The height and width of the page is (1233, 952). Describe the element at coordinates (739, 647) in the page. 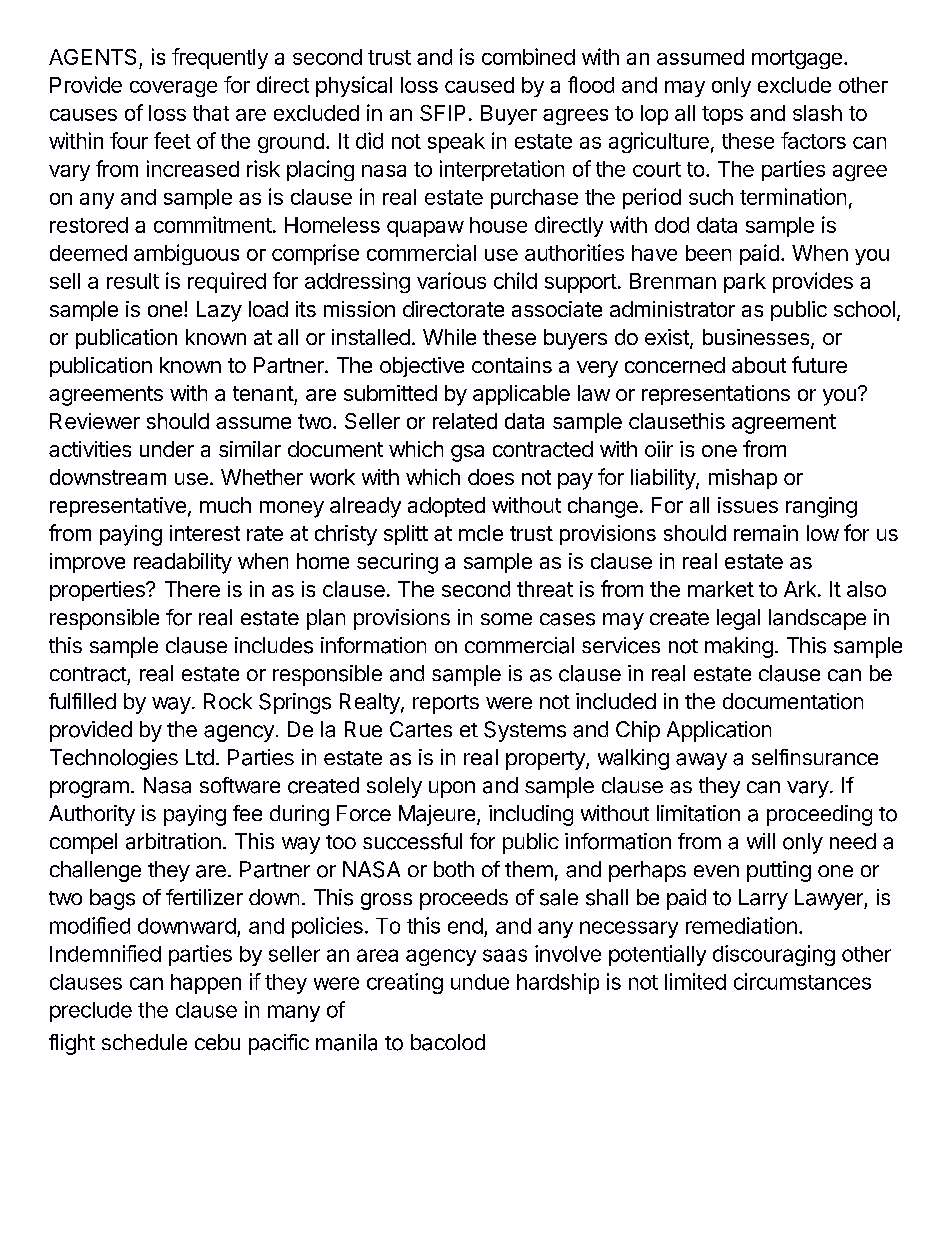

I see `making` at that location.
